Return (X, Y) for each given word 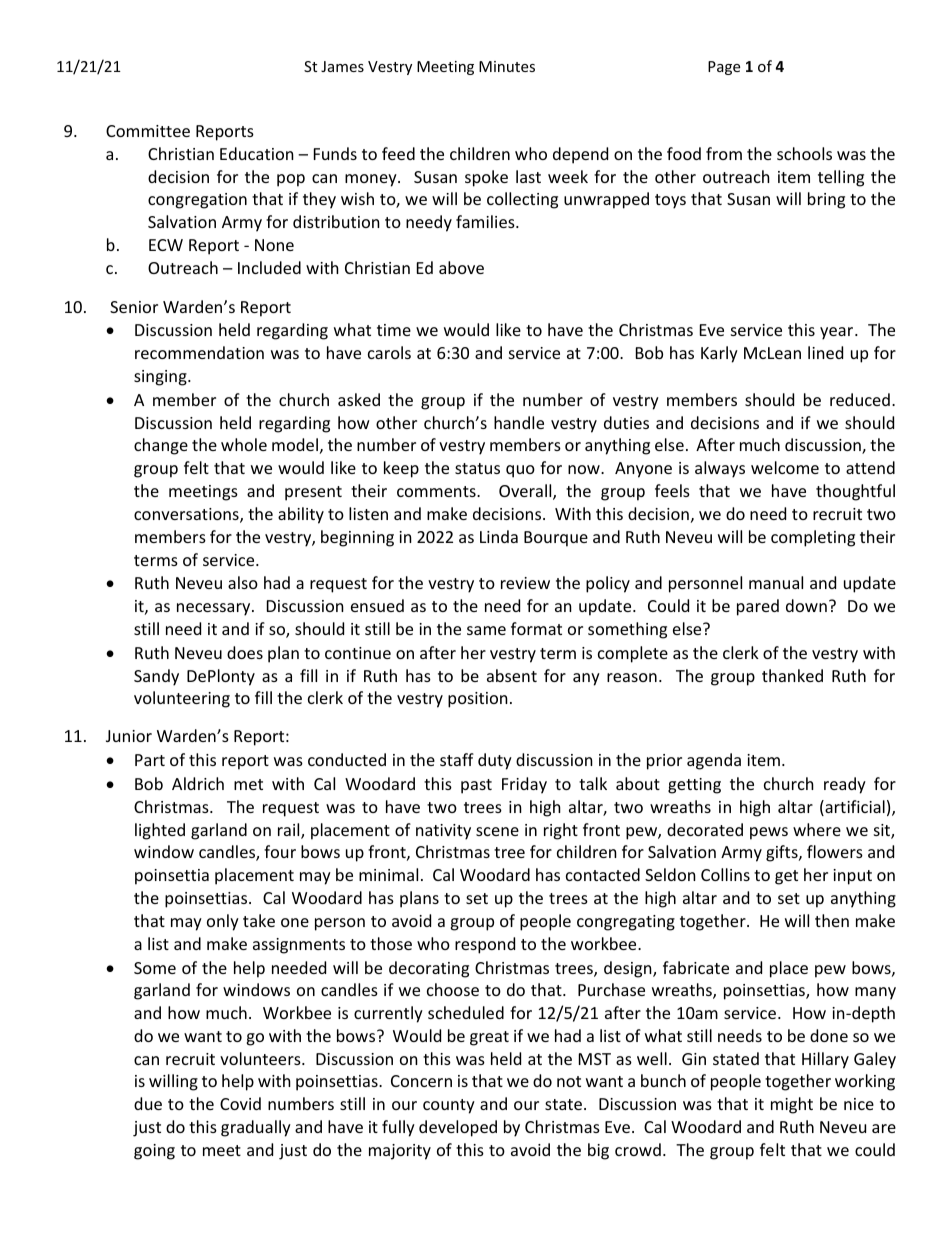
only (223, 922)
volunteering (182, 699)
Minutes (507, 66)
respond (485, 945)
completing (813, 538)
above (461, 267)
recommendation (199, 352)
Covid (240, 1103)
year (838, 333)
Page (724, 68)
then (832, 920)
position (478, 700)
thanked (792, 675)
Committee (148, 131)
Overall (526, 492)
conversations (187, 515)
